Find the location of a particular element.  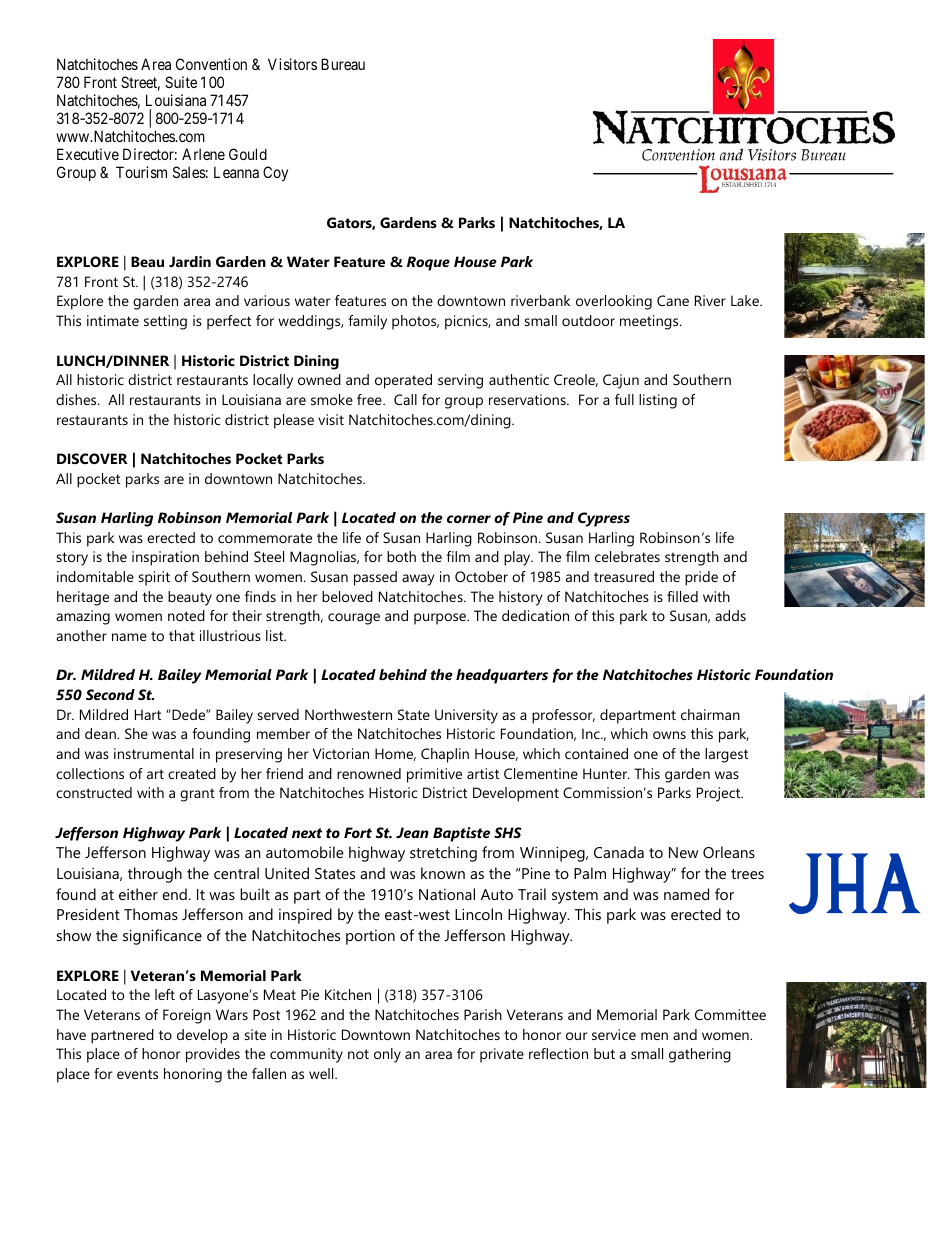

Bureau is located at coordinates (343, 64).
